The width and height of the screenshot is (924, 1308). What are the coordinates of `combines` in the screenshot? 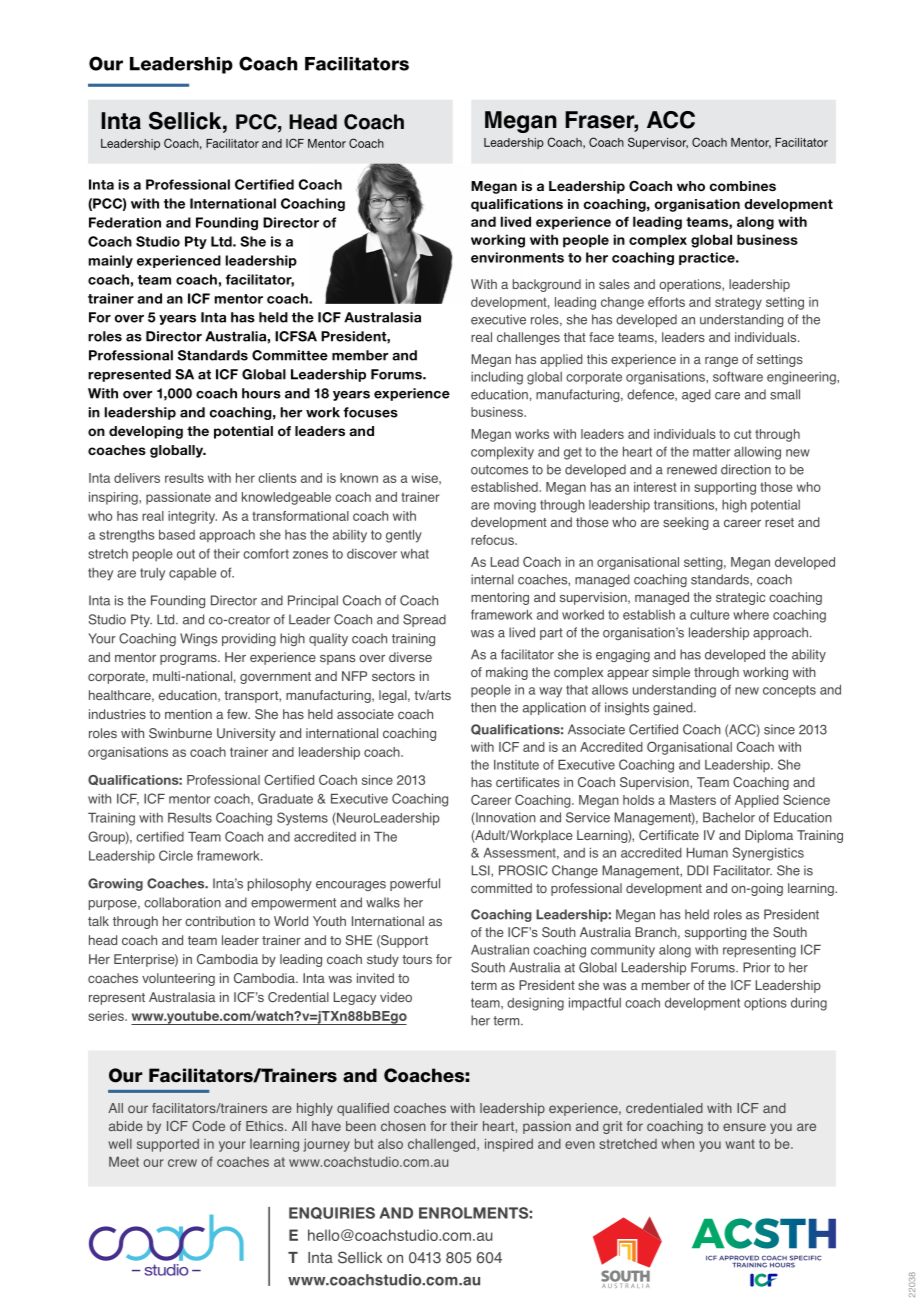 It's located at (743, 186).
